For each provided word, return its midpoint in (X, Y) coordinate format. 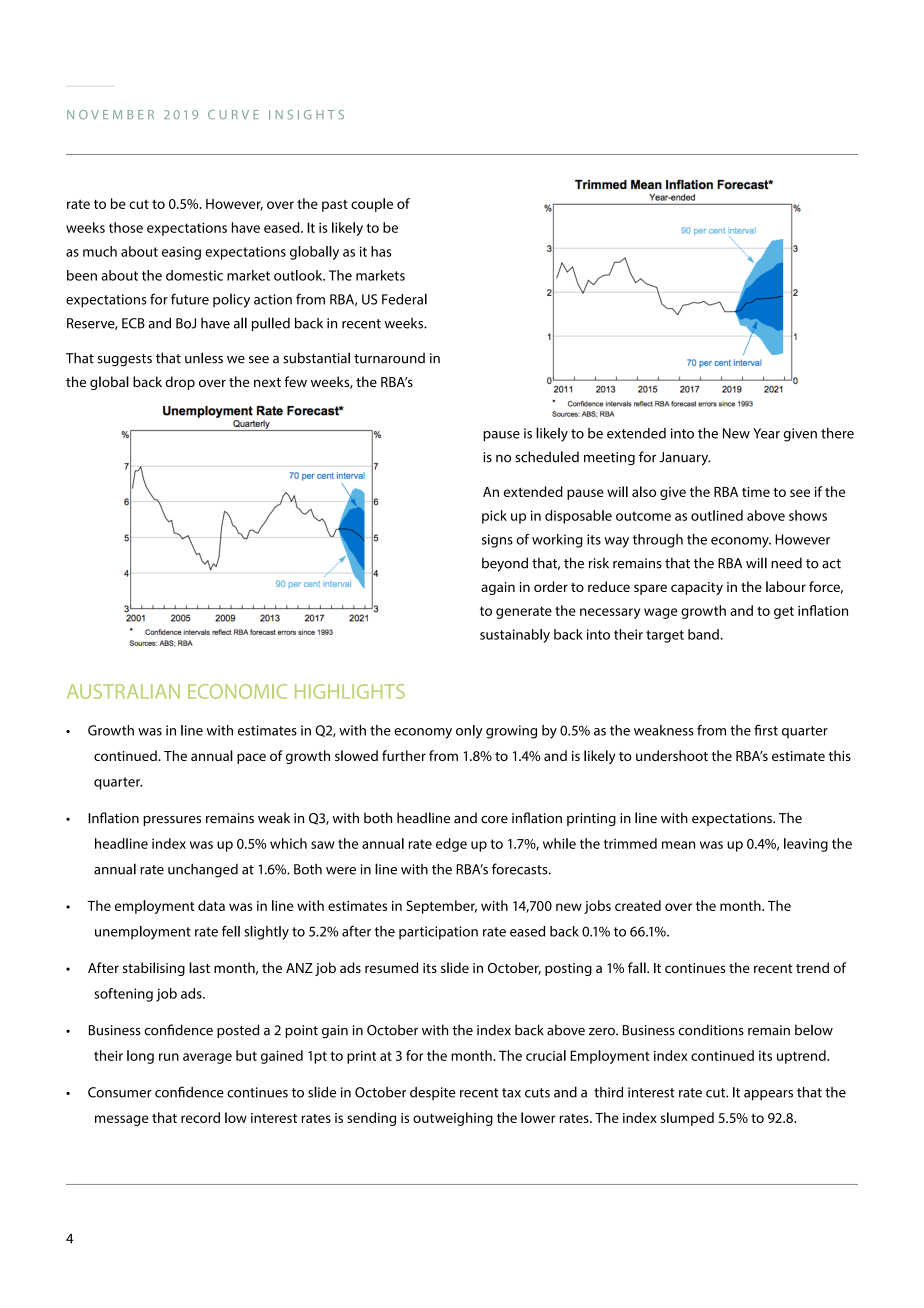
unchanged (203, 870)
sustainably (515, 636)
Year (766, 433)
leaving (806, 845)
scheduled (547, 457)
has (381, 251)
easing (181, 253)
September (441, 907)
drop (180, 383)
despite (432, 1093)
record (200, 1117)
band (704, 634)
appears (768, 1095)
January (685, 459)
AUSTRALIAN (123, 691)
